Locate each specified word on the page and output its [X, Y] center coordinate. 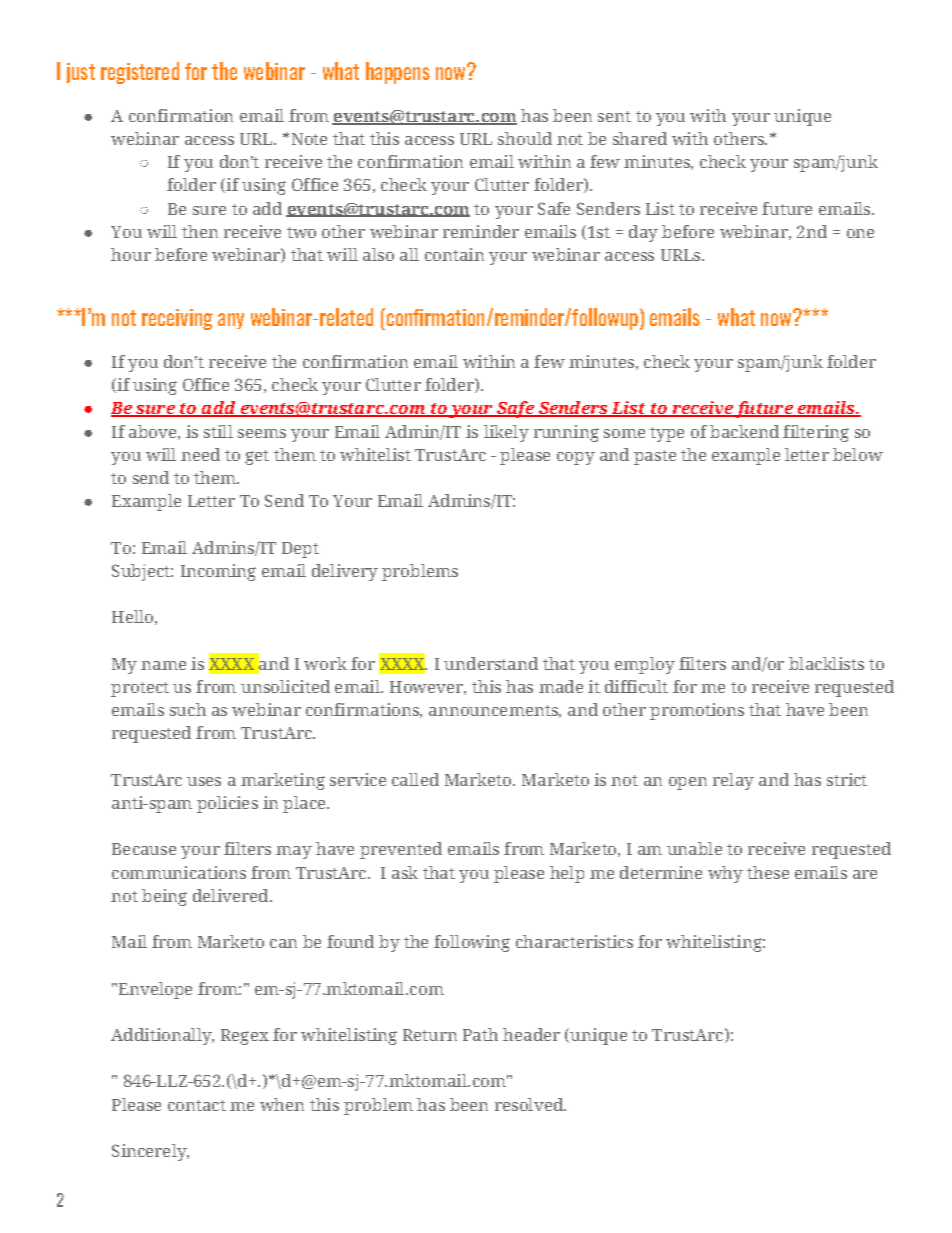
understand [491, 663]
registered [140, 73]
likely [506, 433]
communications [179, 872]
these [768, 872]
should [525, 138]
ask [405, 872]
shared [640, 138]
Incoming [218, 572]
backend [744, 431]
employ [645, 665]
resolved [530, 1104]
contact [197, 1105]
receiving [177, 319]
